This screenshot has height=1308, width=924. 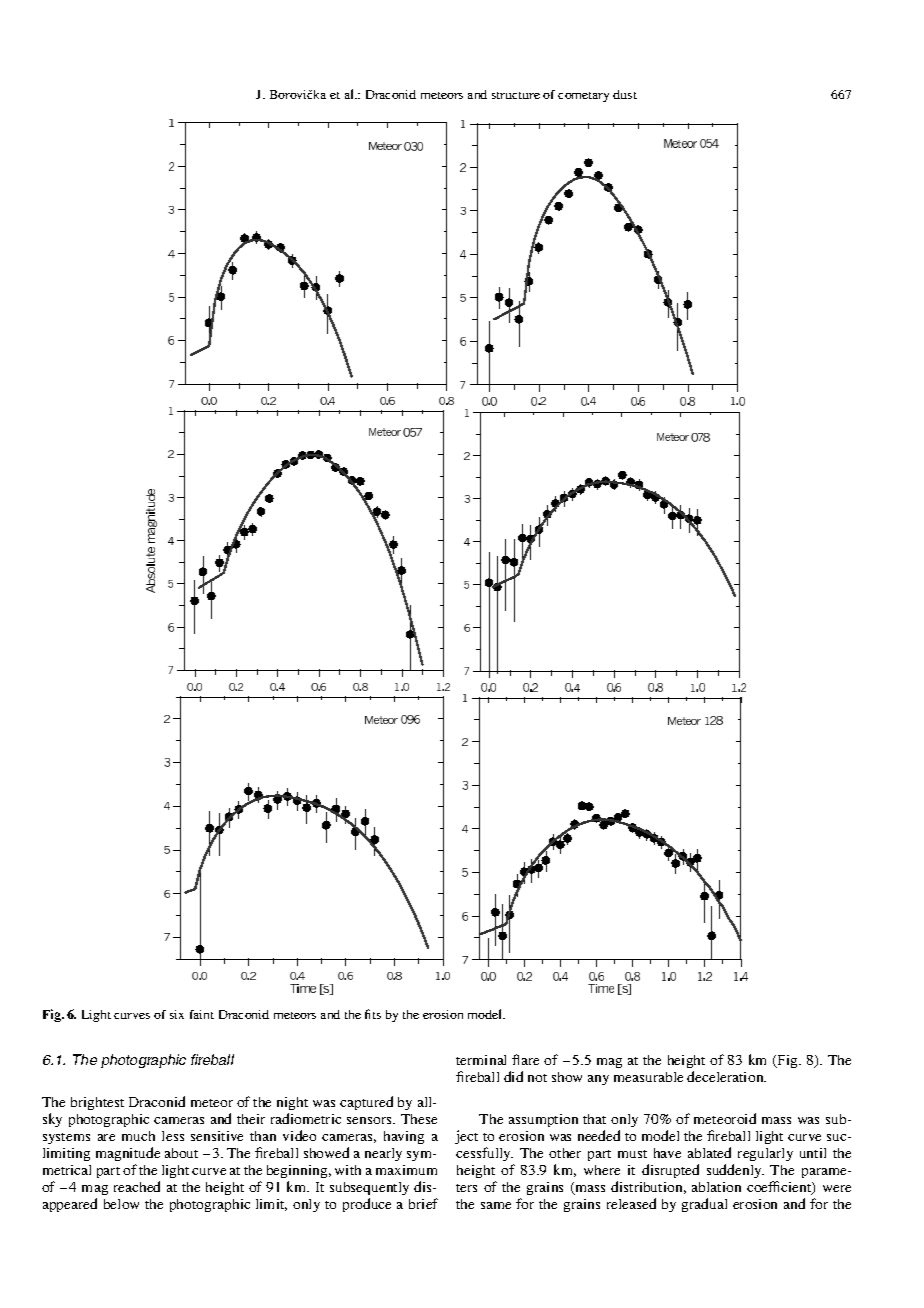 I want to click on fits, so click(x=373, y=1014).
